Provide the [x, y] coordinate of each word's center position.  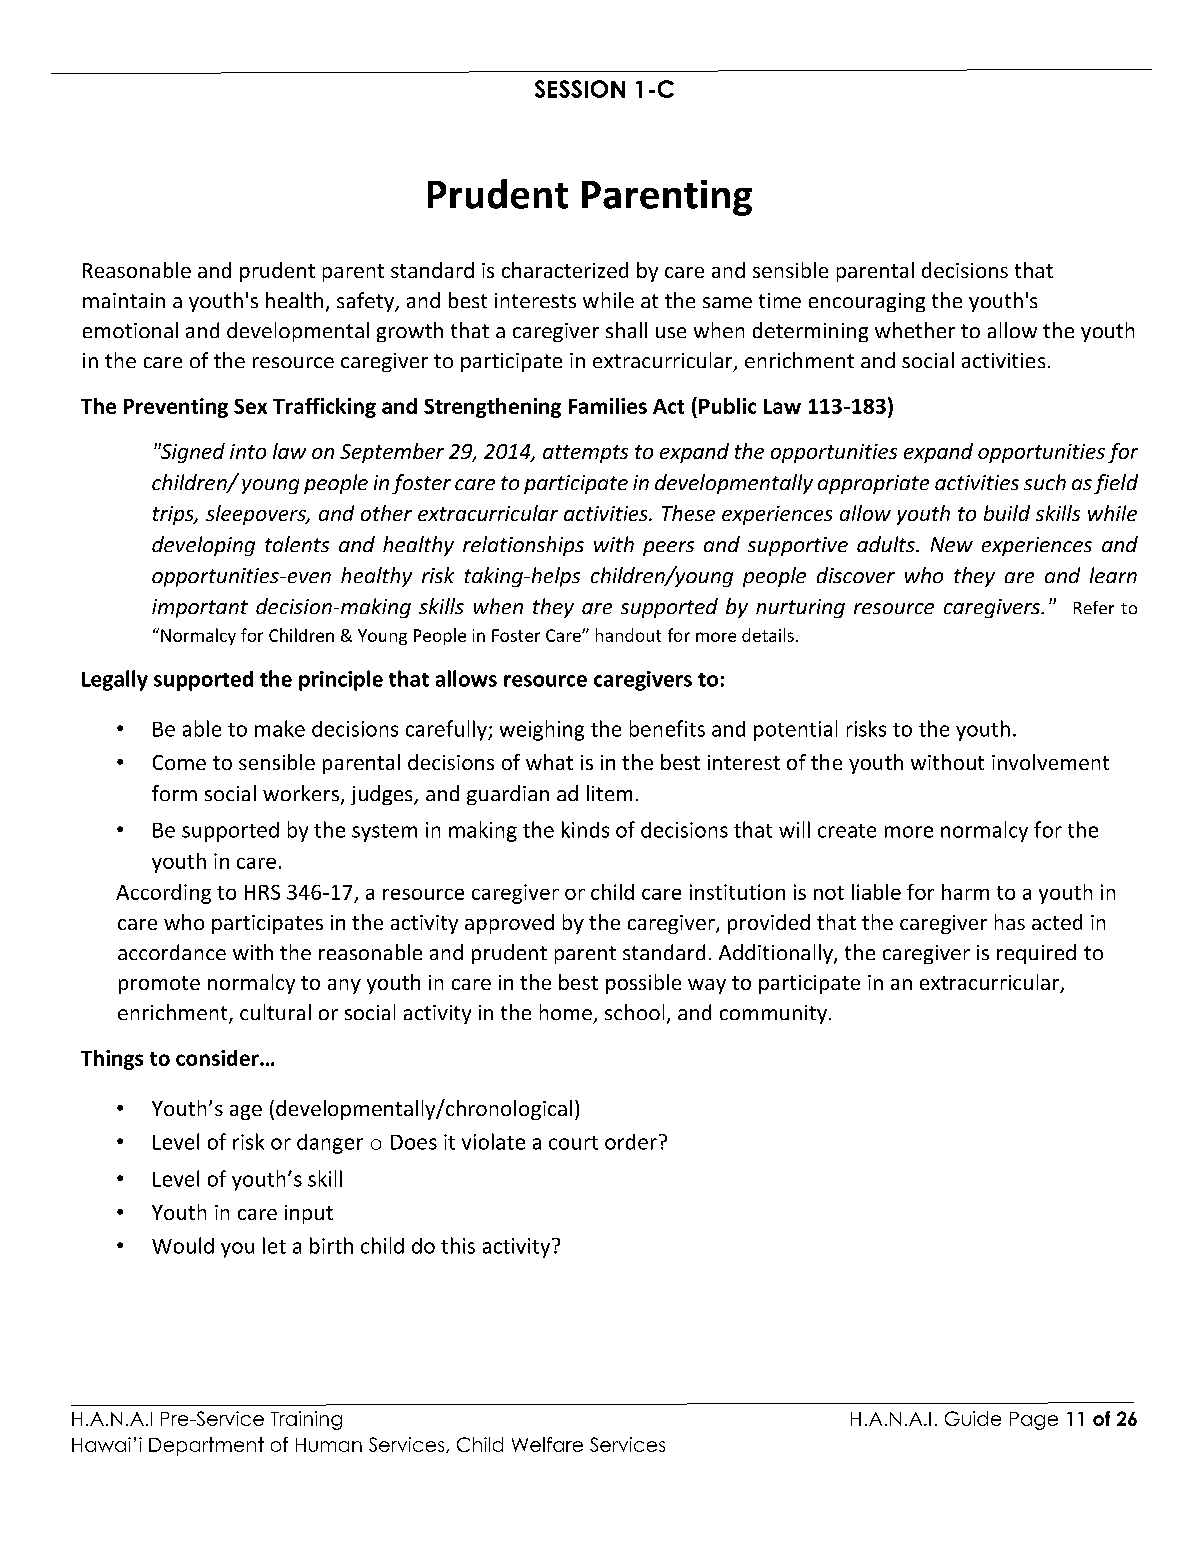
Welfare [547, 1444]
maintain [124, 300]
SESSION [580, 89]
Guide [973, 1418]
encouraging [867, 302]
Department [206, 1446]
